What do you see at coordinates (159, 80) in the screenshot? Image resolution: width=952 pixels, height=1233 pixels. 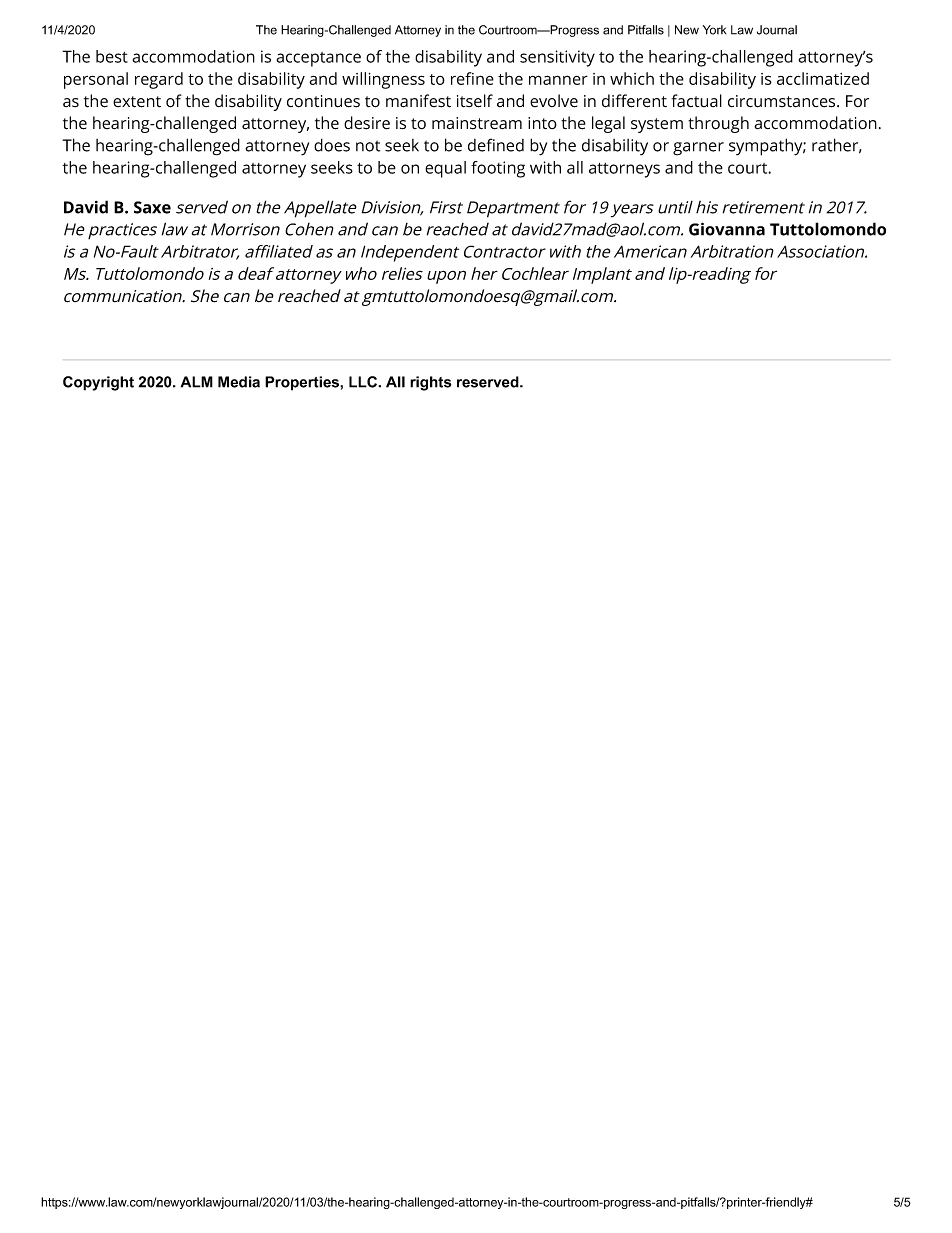 I see `regard` at bounding box center [159, 80].
